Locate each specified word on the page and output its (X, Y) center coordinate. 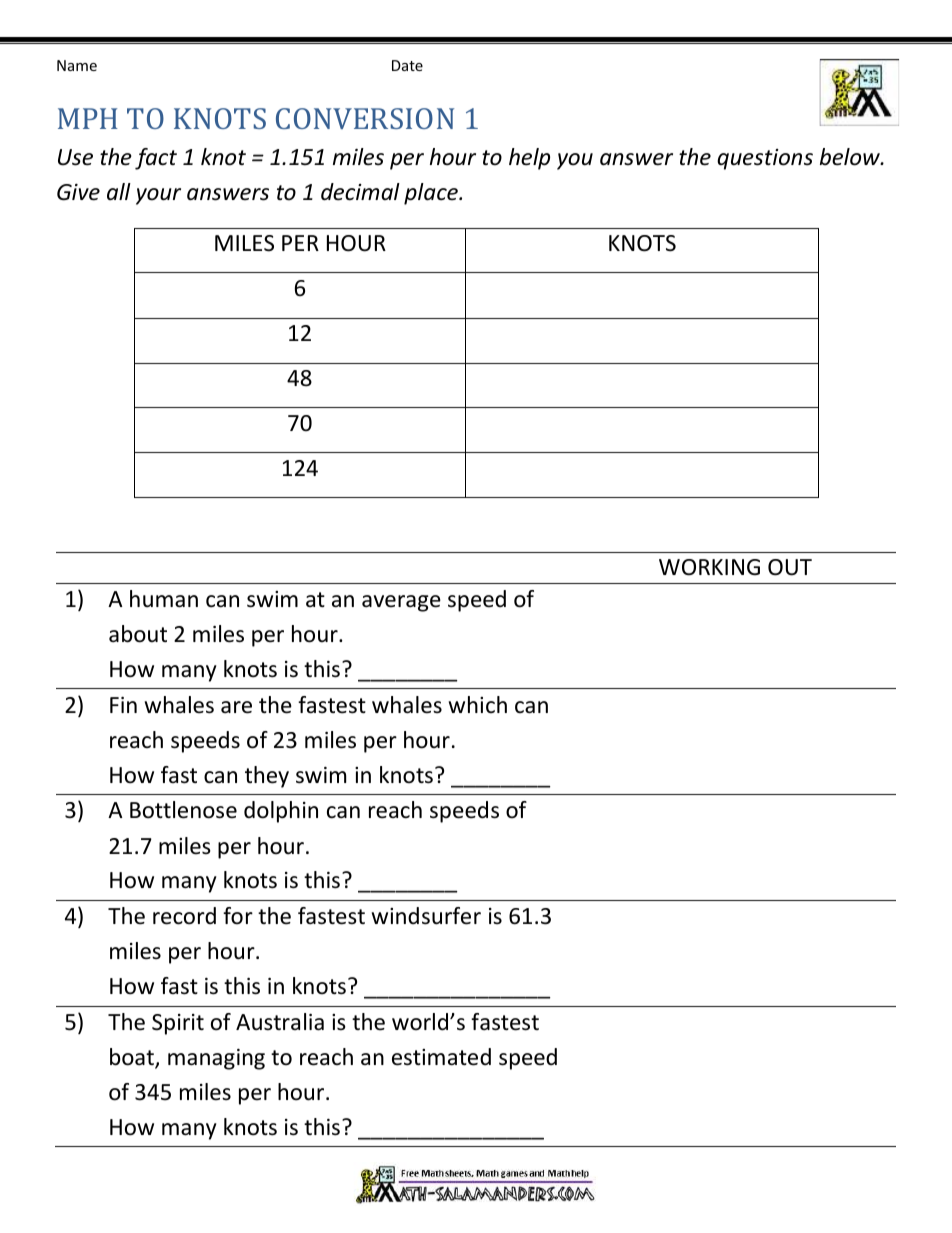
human (164, 599)
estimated (441, 1057)
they (267, 777)
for (238, 916)
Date (407, 65)
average (401, 603)
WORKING (709, 567)
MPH (88, 118)
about (138, 634)
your (158, 196)
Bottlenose (183, 810)
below (851, 157)
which (477, 705)
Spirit (178, 1024)
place (432, 194)
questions (765, 159)
